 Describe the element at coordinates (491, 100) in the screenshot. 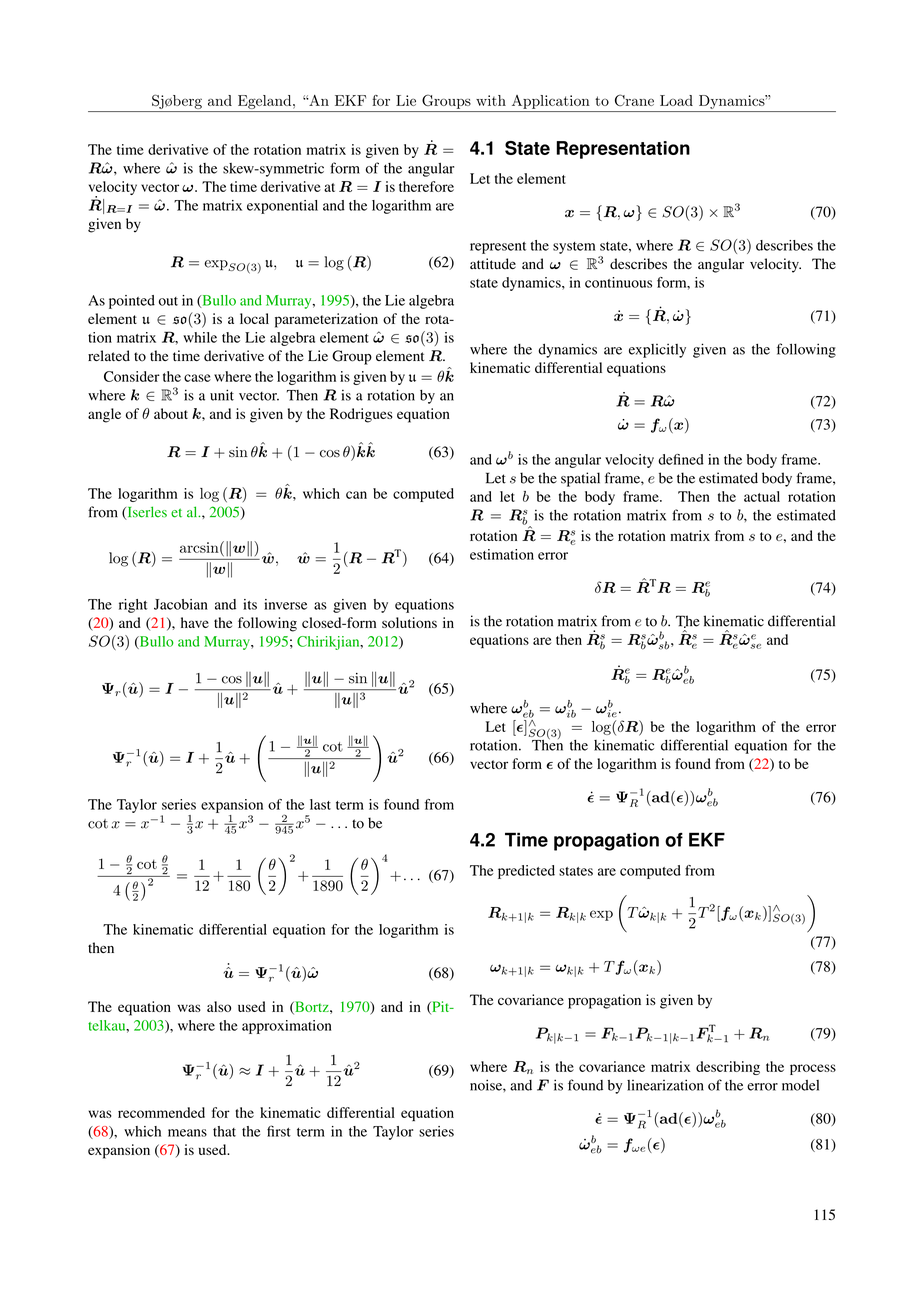

I see `with` at that location.
